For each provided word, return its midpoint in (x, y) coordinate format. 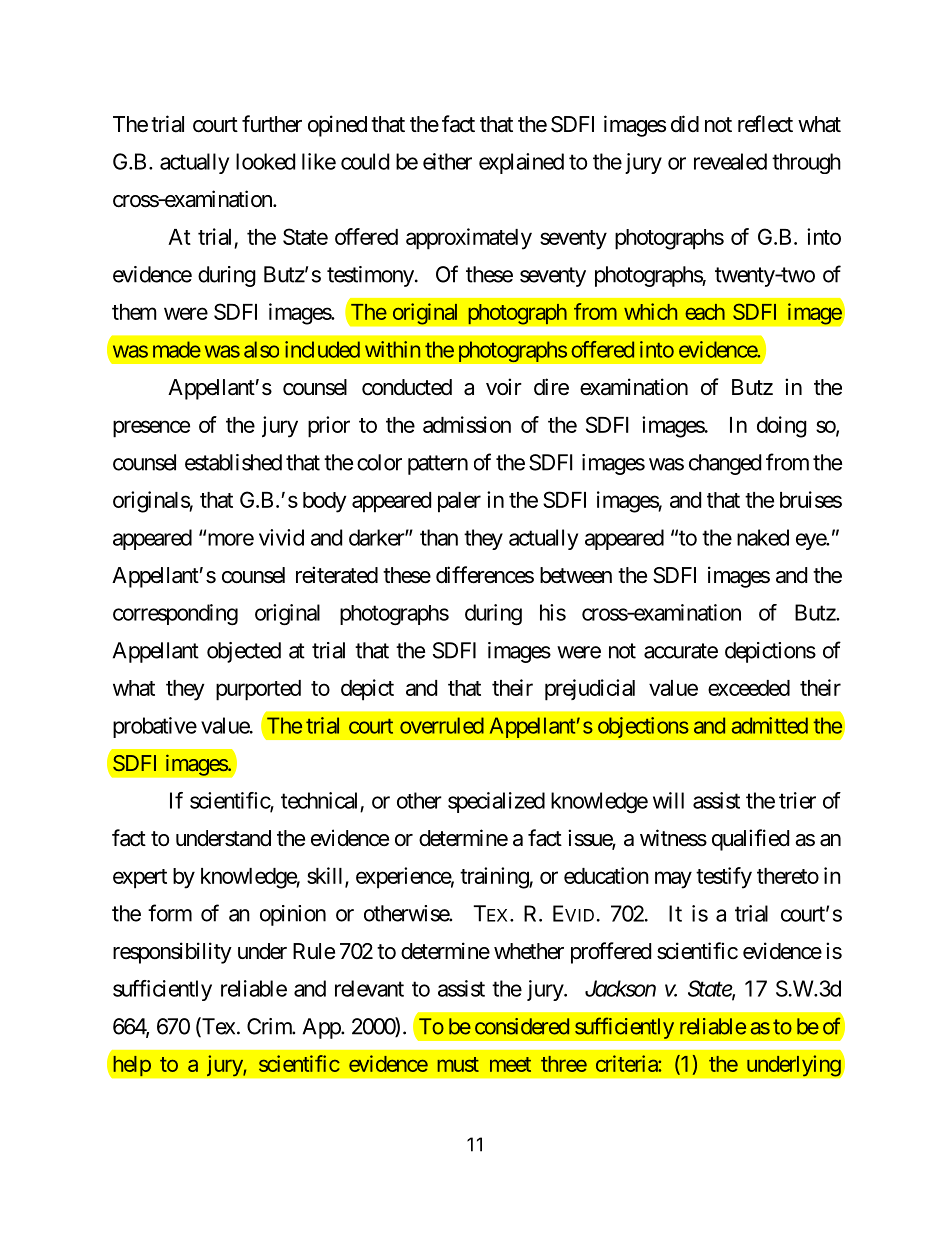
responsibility (172, 953)
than (439, 537)
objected (244, 652)
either (447, 161)
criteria (627, 1063)
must (458, 1064)
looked (265, 161)
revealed (730, 161)
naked (763, 537)
